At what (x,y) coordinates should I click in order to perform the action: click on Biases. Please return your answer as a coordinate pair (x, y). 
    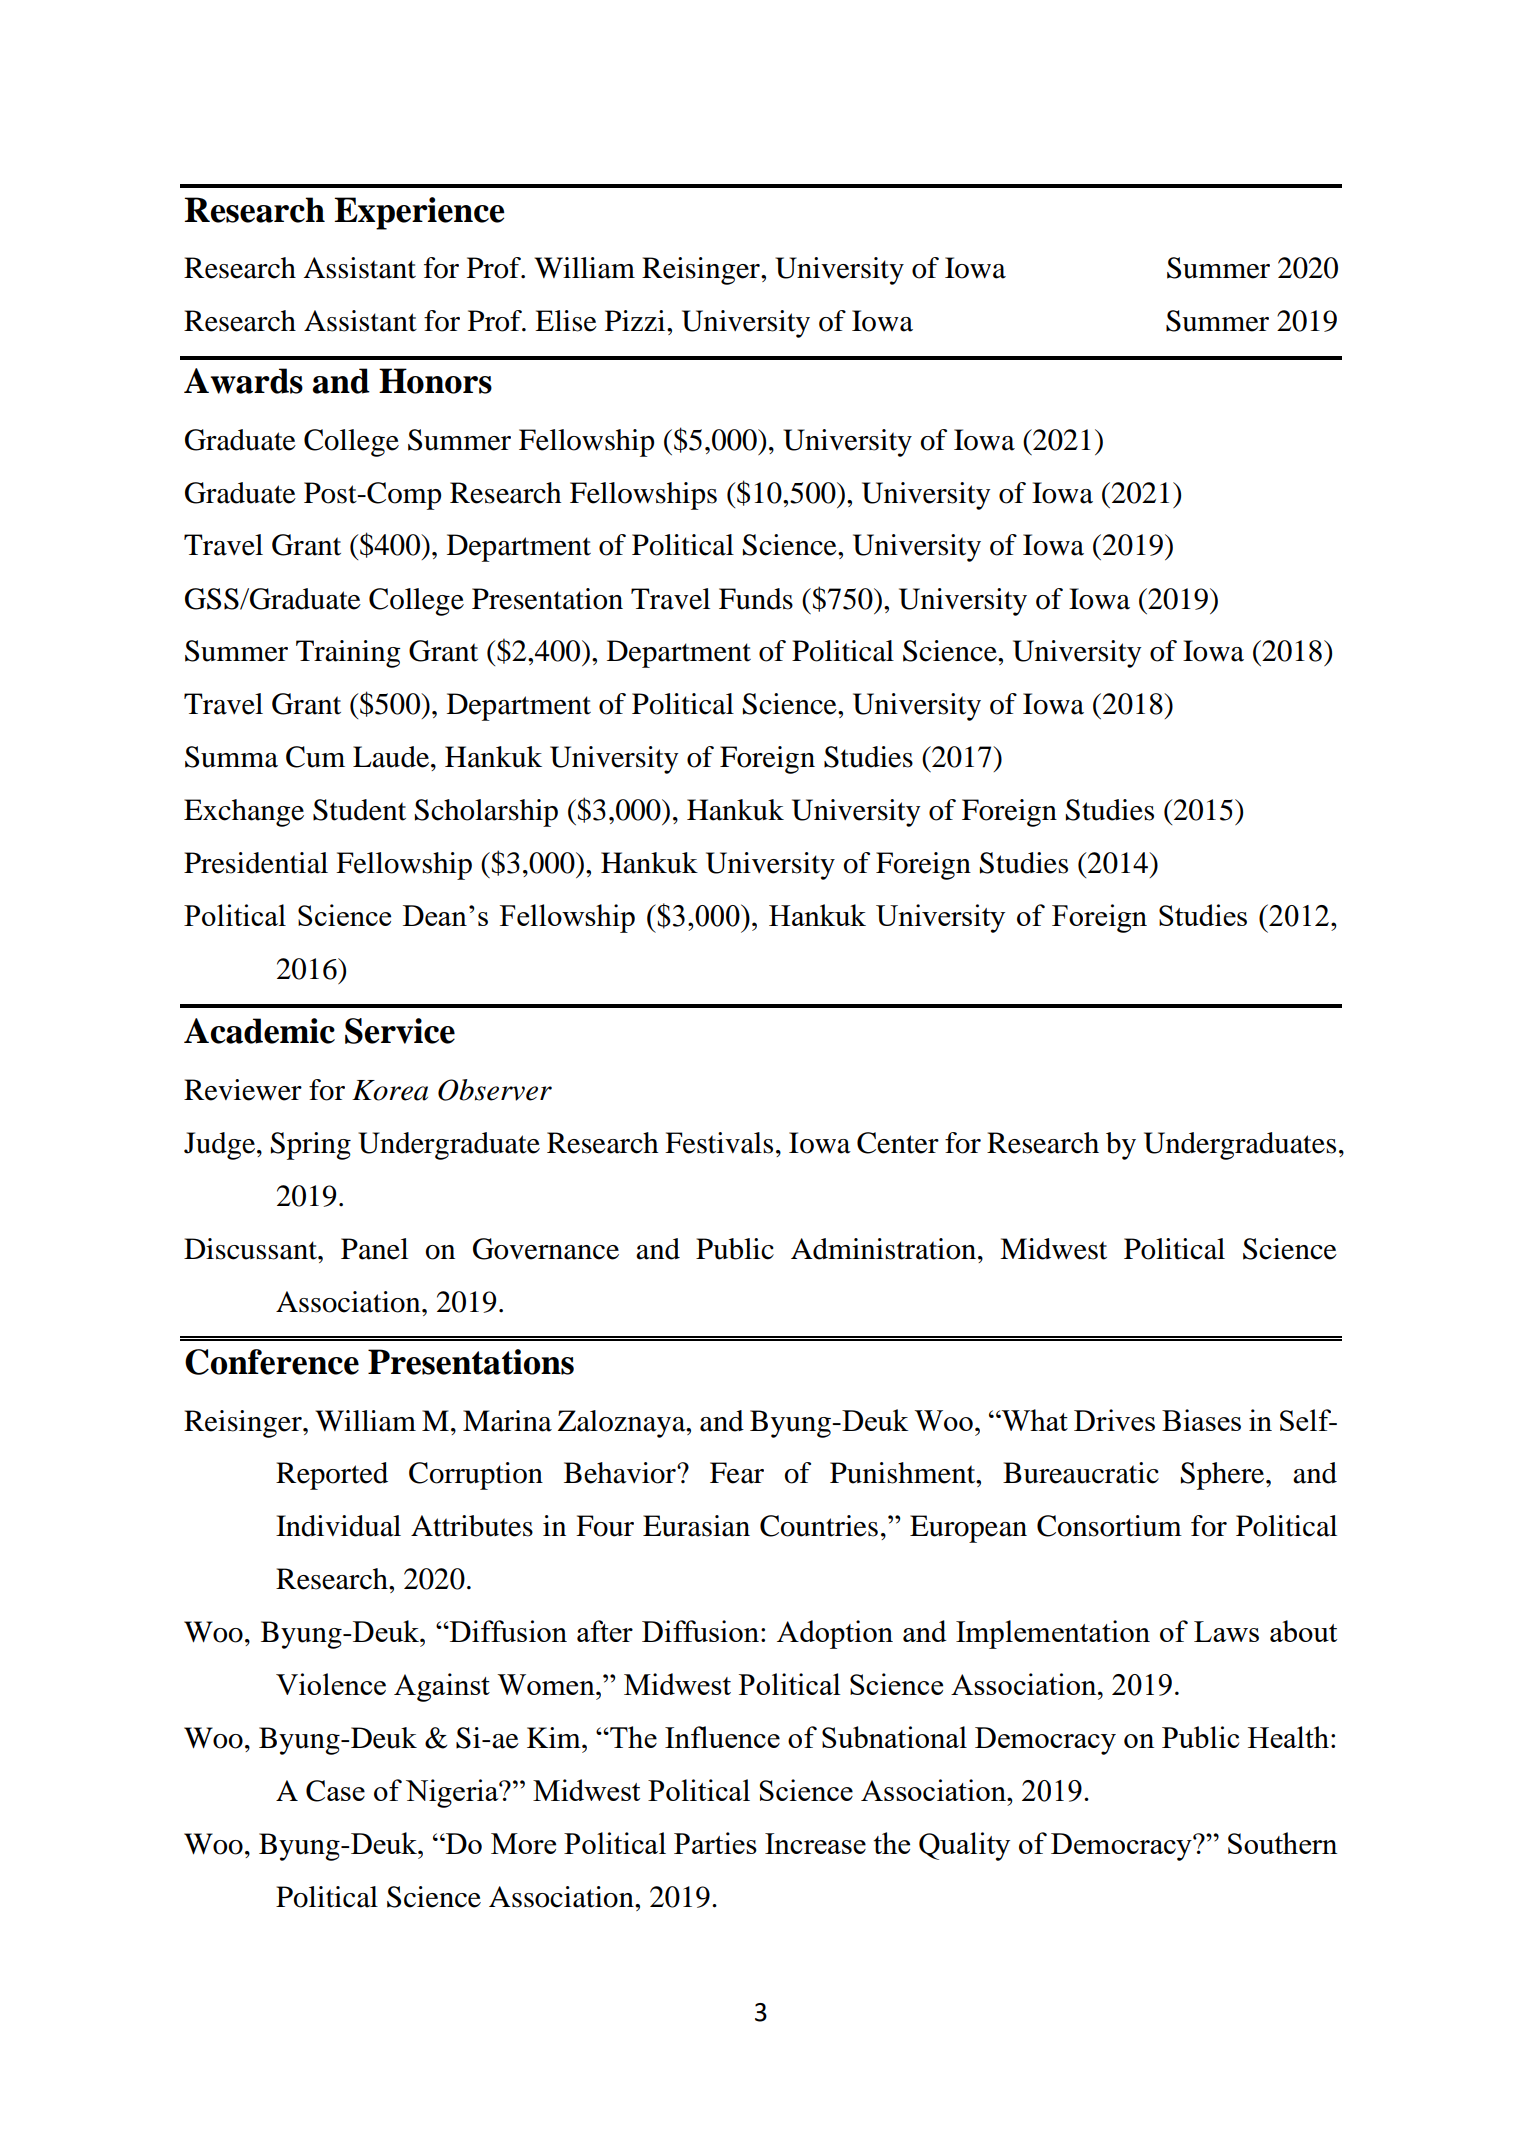
    Looking at the image, I should click on (1201, 1420).
